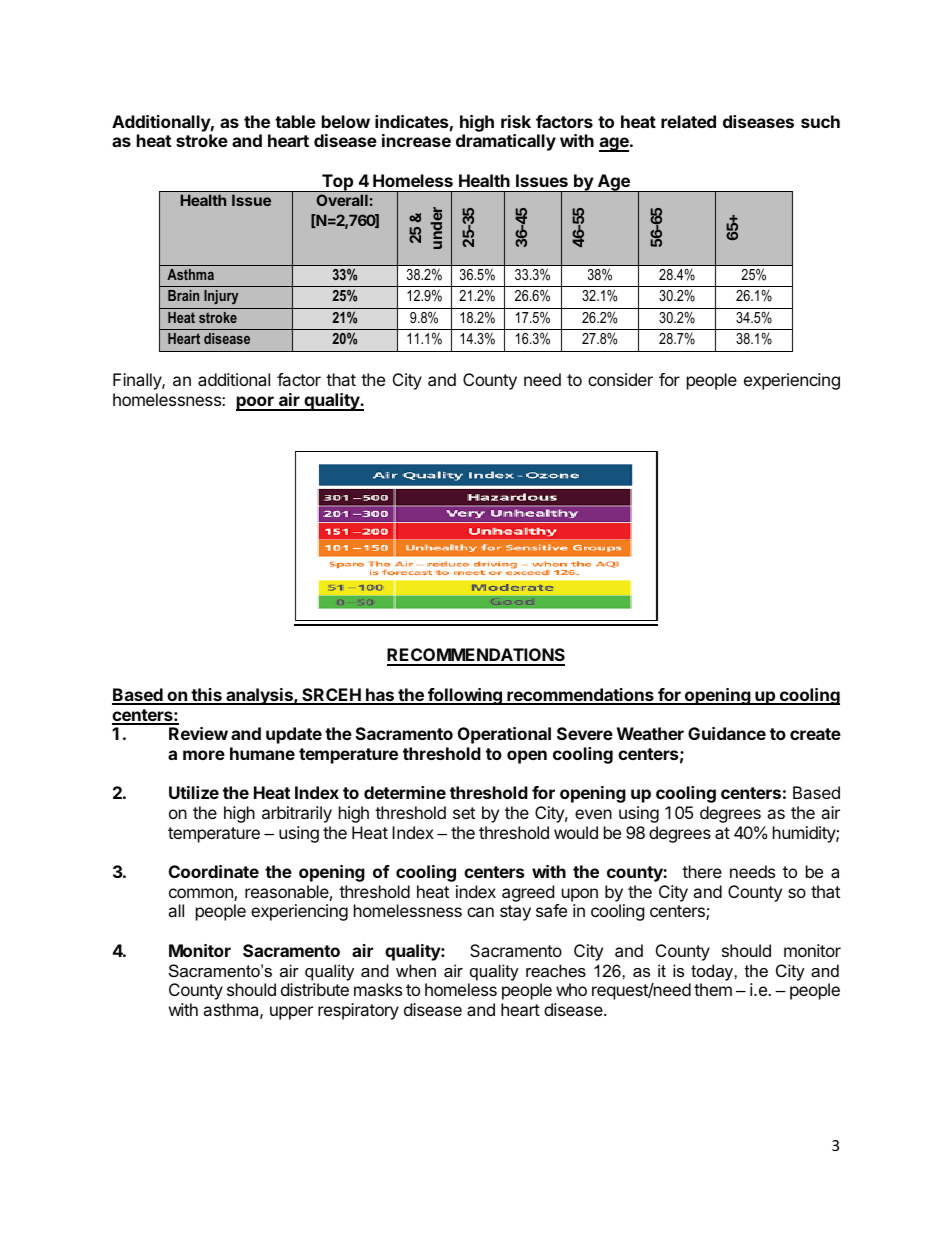 Image resolution: width=952 pixels, height=1233 pixels. What do you see at coordinates (506, 142) in the page?
I see `dramatically` at bounding box center [506, 142].
